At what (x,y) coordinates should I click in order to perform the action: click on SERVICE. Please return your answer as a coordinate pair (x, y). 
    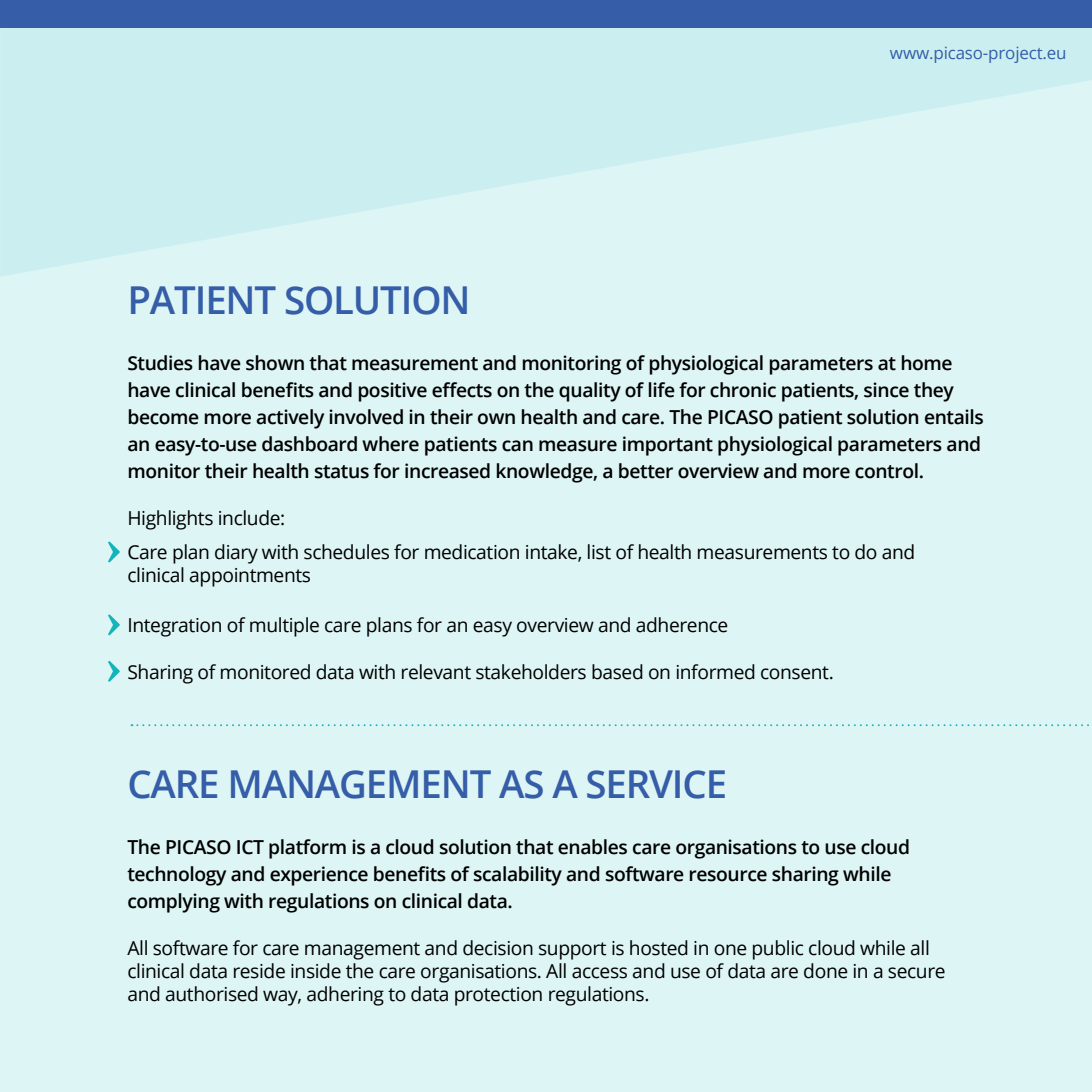
    Looking at the image, I should click on (656, 784).
